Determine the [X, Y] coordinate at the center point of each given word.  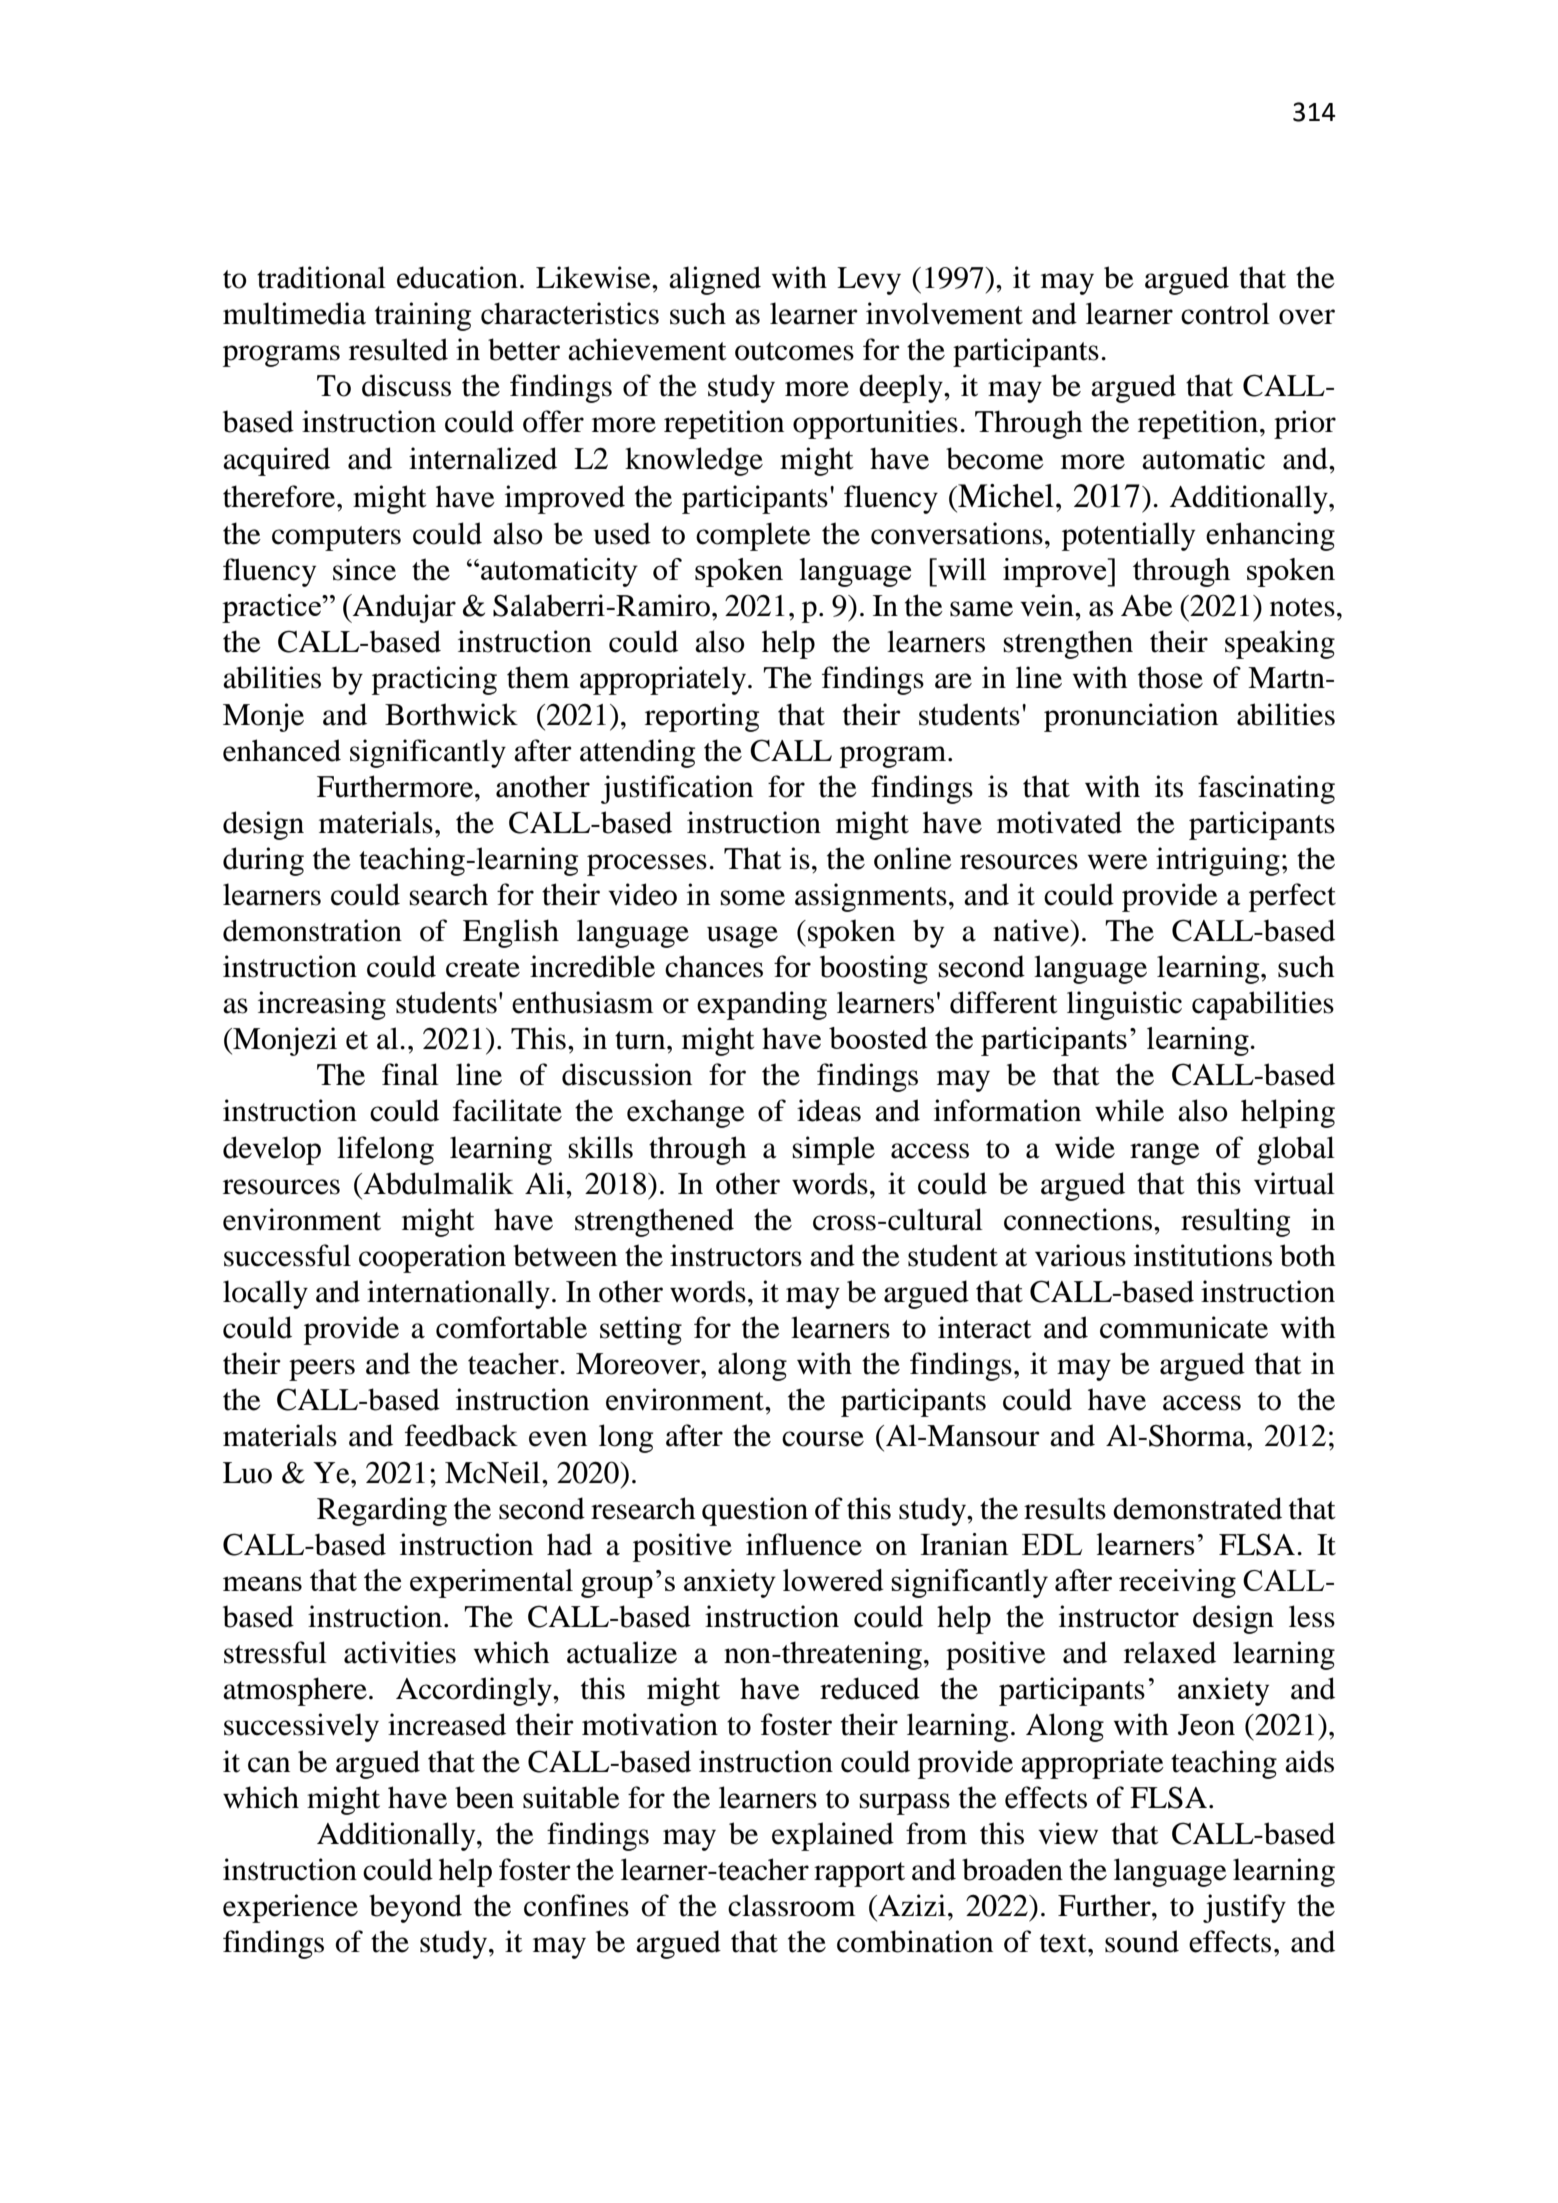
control [1225, 313]
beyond [415, 1908]
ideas [829, 1110]
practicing [434, 680]
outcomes [794, 351]
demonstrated [1197, 1508]
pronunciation [1131, 717]
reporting [702, 717]
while [1129, 1110]
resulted [398, 349]
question [755, 1511]
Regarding [382, 1511]
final [410, 1074]
